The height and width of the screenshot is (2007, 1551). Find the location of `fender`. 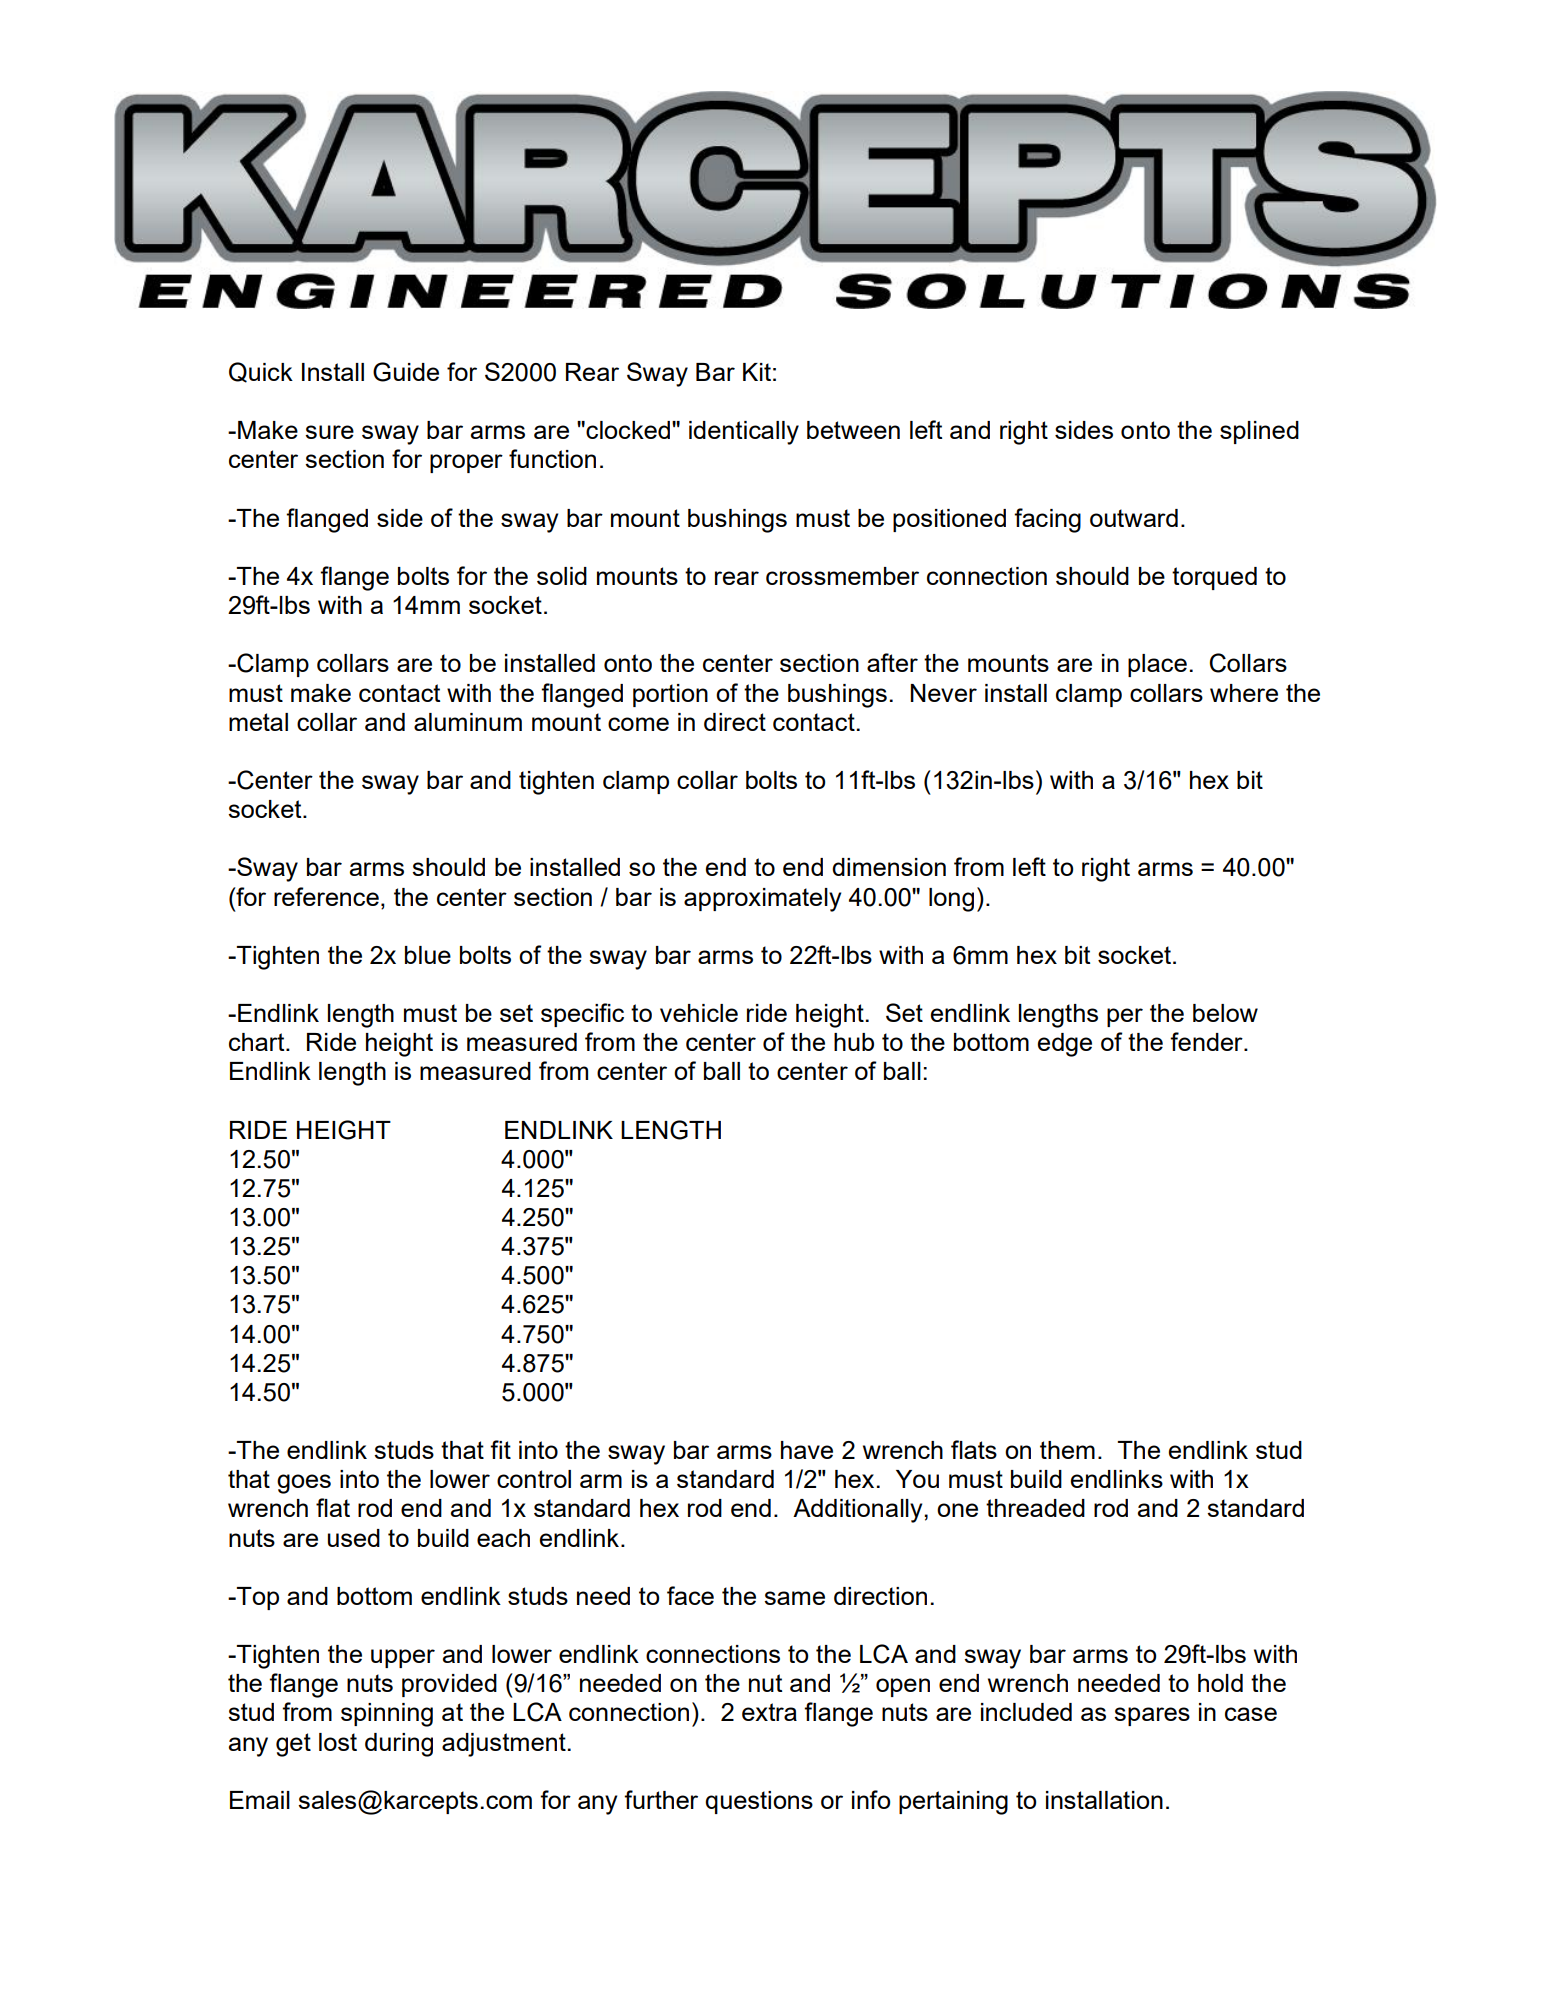

fender is located at coordinates (1207, 1041).
